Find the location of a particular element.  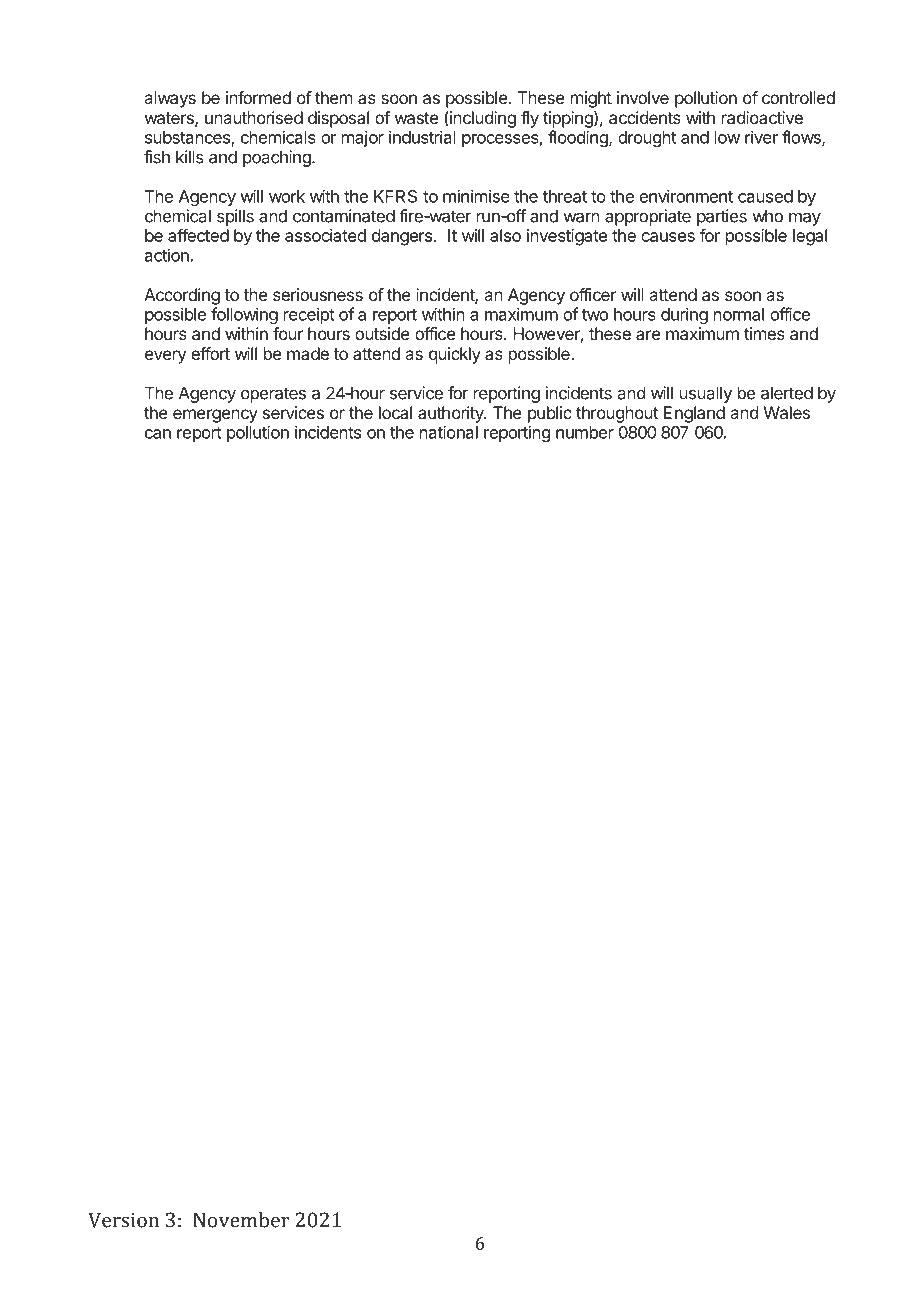

substances is located at coordinates (188, 138).
